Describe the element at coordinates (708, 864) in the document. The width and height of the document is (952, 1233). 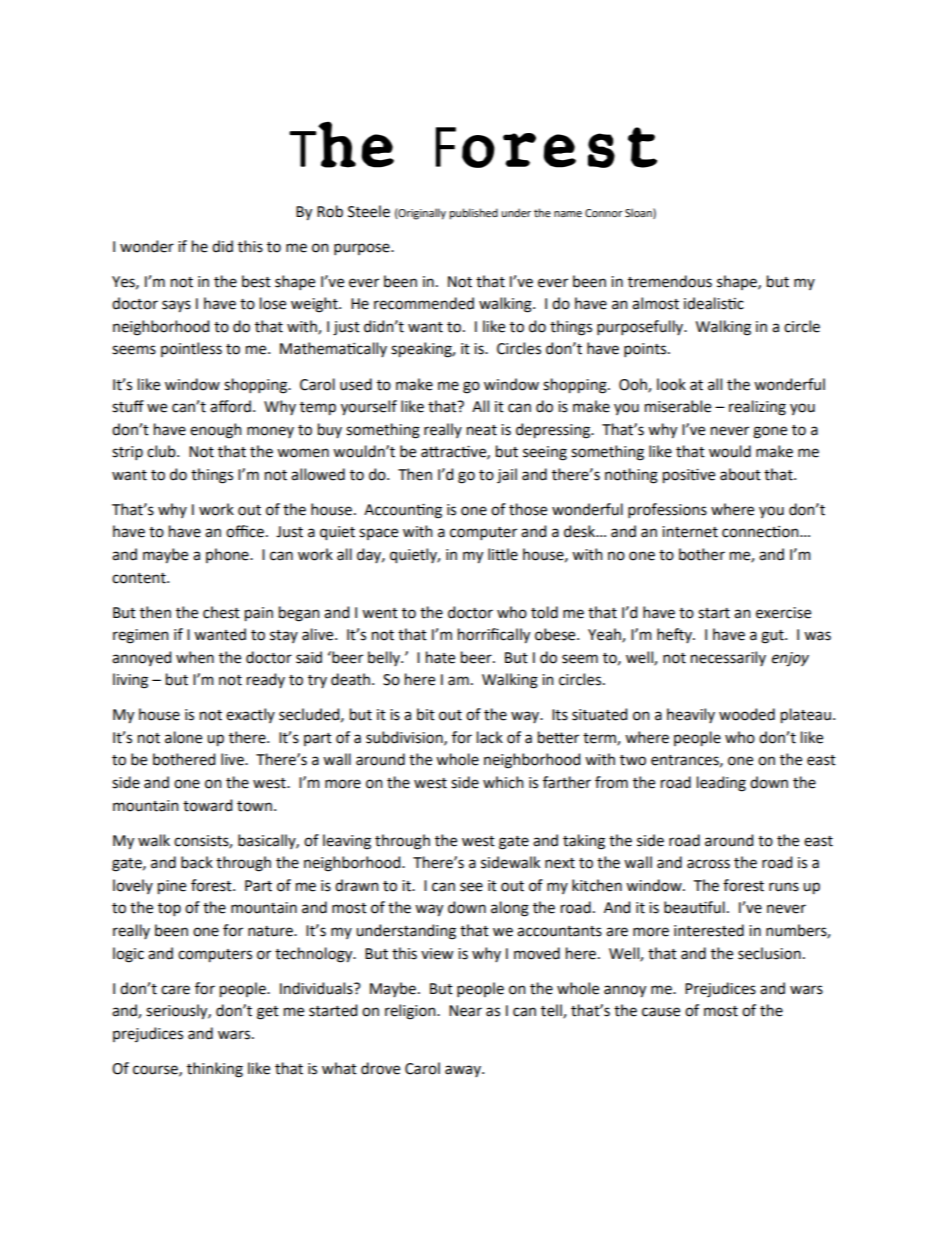
I see `across` at that location.
